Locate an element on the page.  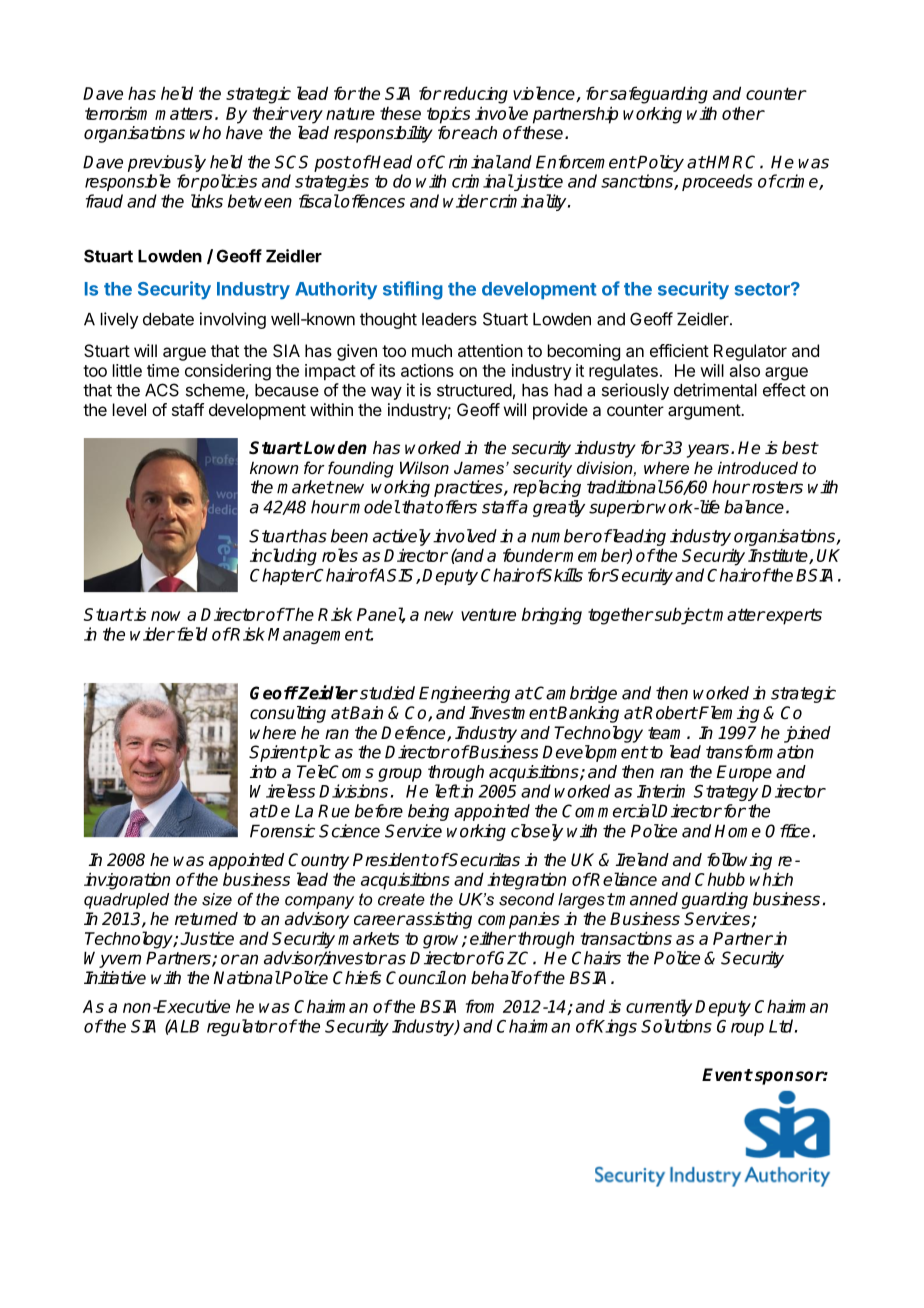
being is located at coordinates (428, 812).
